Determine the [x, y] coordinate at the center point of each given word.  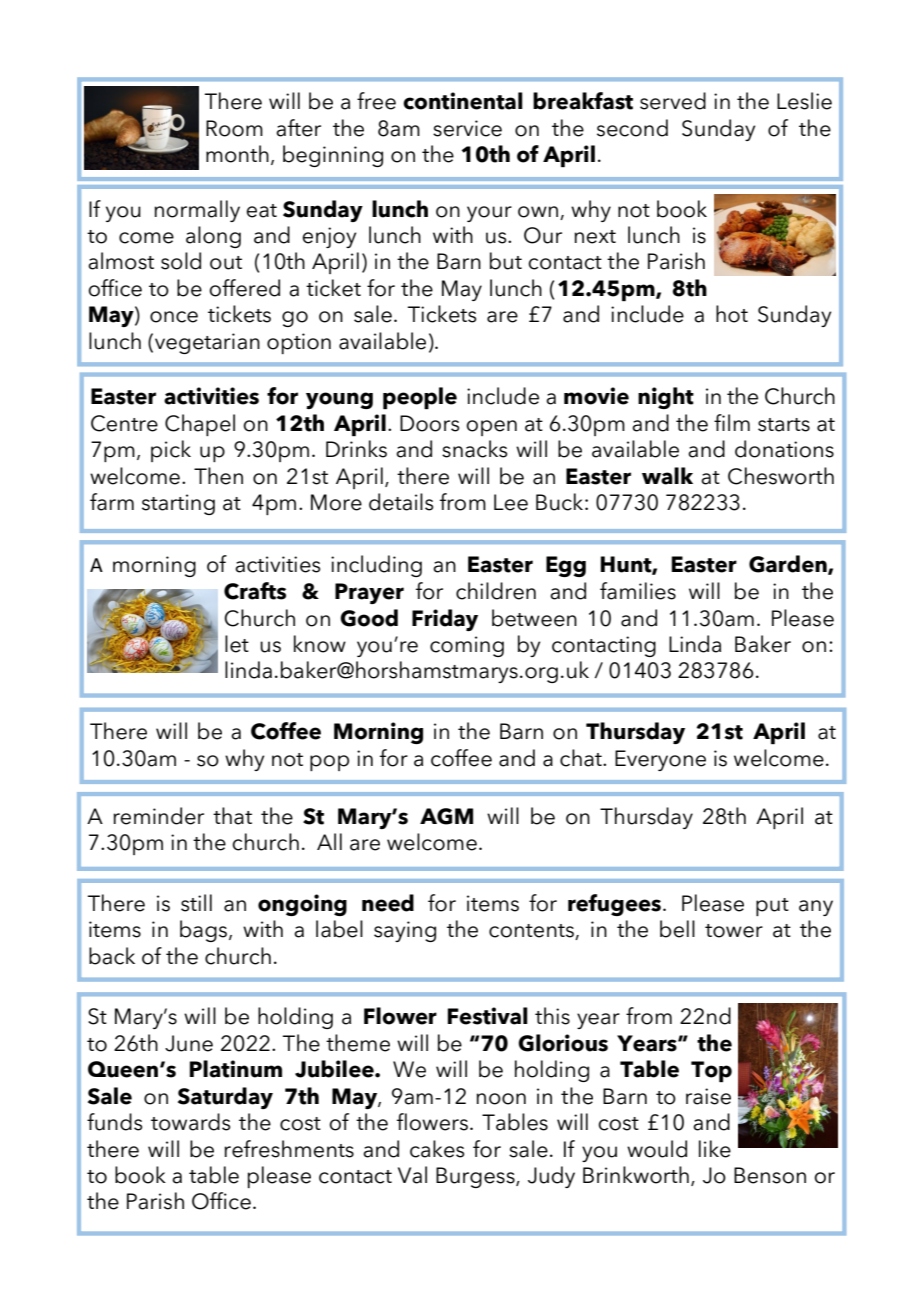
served [673, 101]
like [715, 1149]
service [467, 128]
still [196, 903]
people [420, 398]
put [772, 907]
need [388, 903]
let [237, 644]
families [638, 591]
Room [234, 128]
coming [467, 646]
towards [190, 1122]
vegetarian [207, 343]
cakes [437, 1149]
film [732, 422]
